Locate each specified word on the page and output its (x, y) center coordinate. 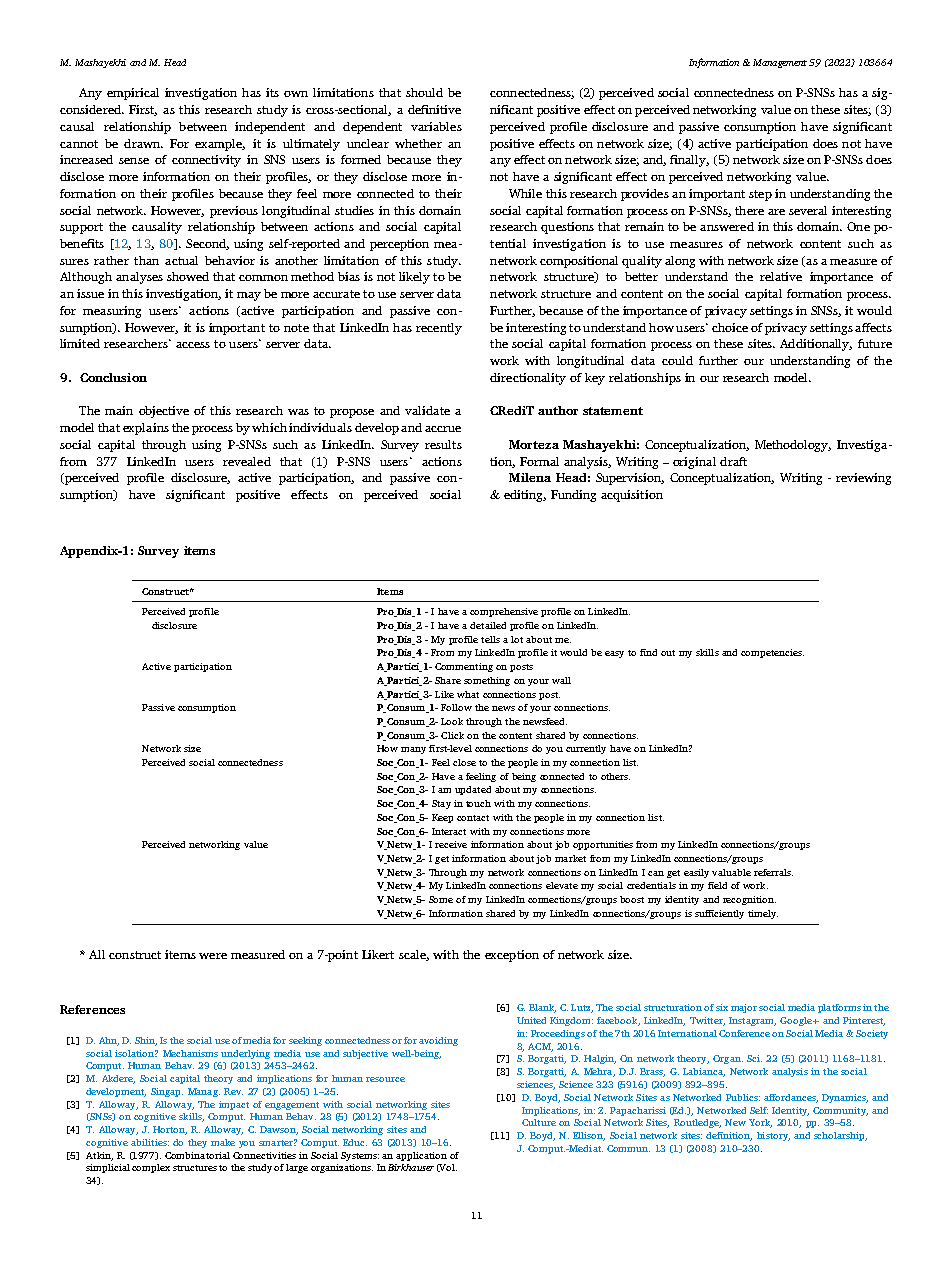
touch (478, 803)
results (443, 444)
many (413, 750)
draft (733, 461)
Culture (539, 1122)
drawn (143, 143)
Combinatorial (197, 1155)
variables (436, 126)
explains (146, 429)
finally (689, 161)
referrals (773, 872)
